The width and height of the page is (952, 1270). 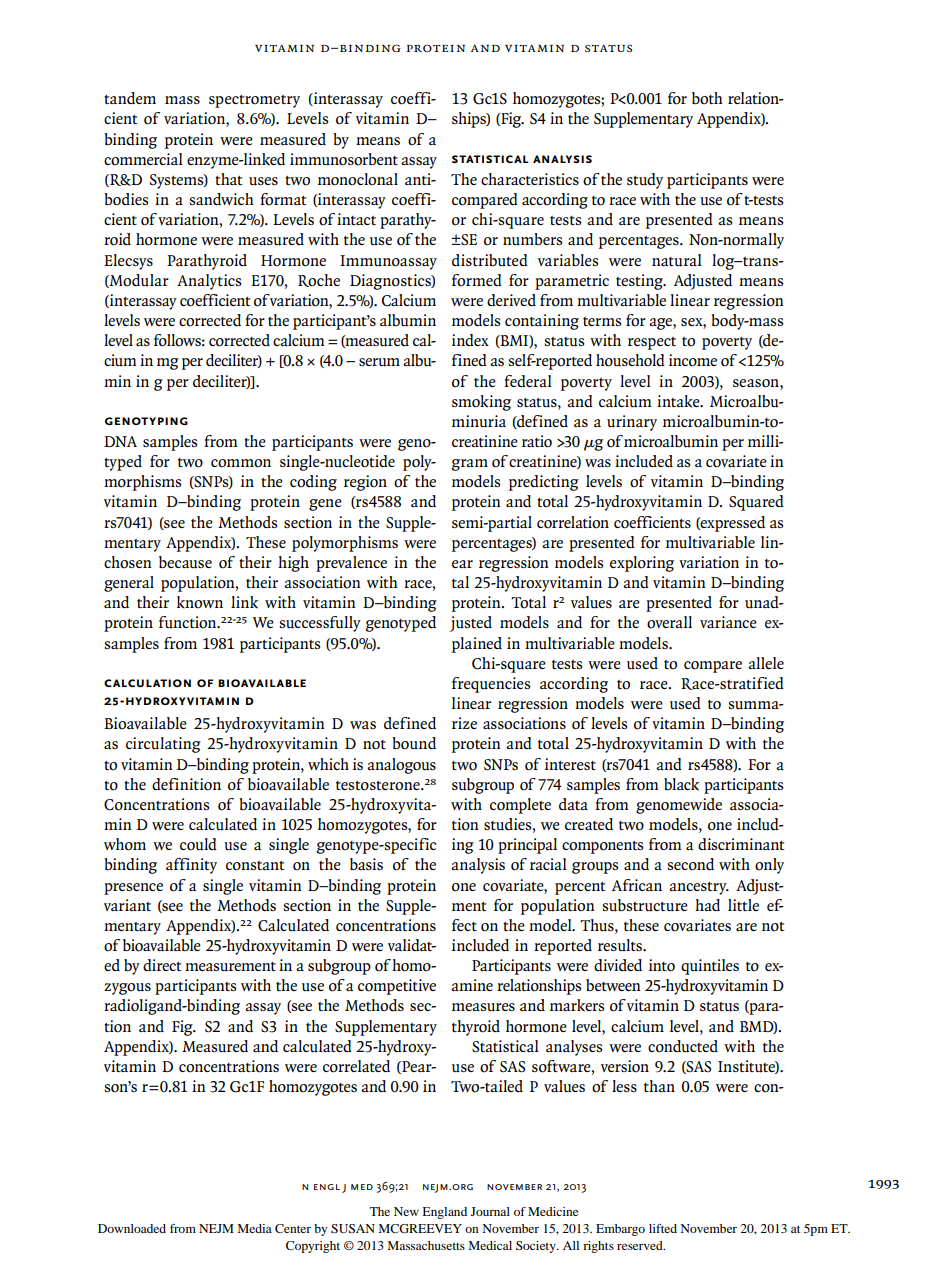 What do you see at coordinates (669, 622) in the page?
I see `overall` at bounding box center [669, 622].
